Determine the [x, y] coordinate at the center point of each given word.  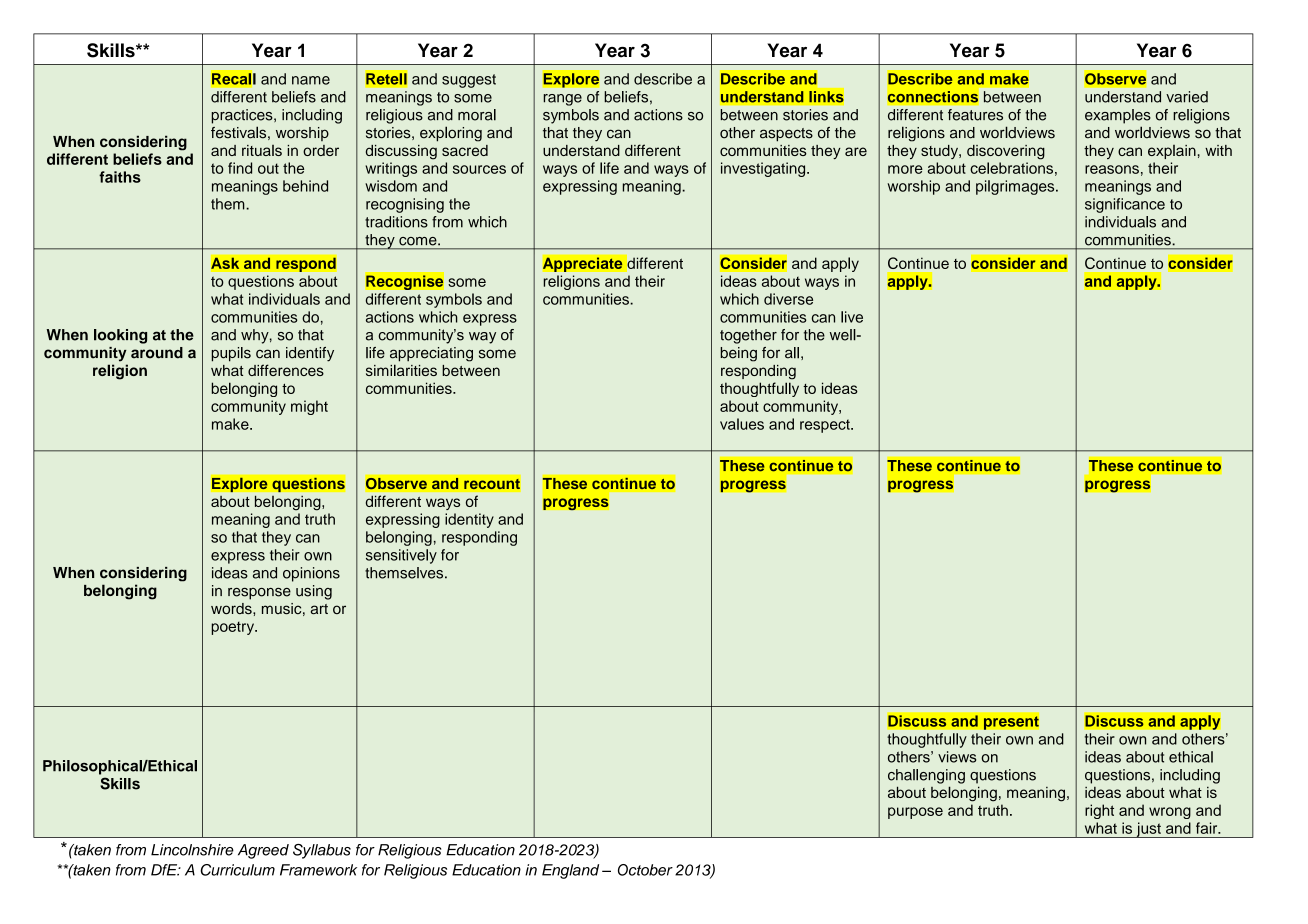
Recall [233, 79]
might [309, 407]
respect [826, 426]
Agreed [263, 851]
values [742, 424]
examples [1118, 116]
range [562, 100]
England [570, 871]
